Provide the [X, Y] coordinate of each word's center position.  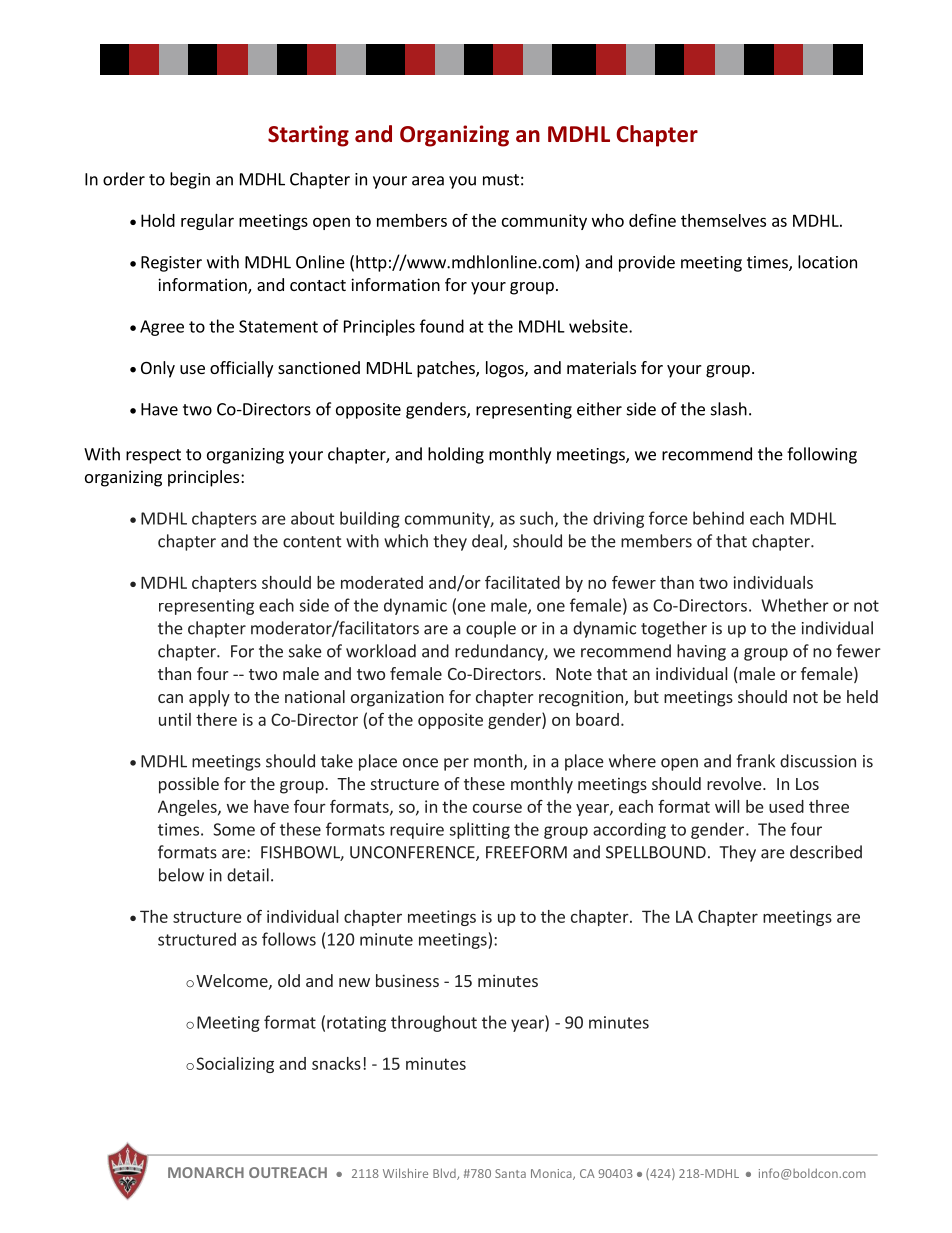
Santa [510, 1173]
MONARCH [206, 1172]
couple [491, 629]
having [701, 652]
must [501, 180]
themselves [723, 220]
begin [190, 180]
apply [209, 698]
